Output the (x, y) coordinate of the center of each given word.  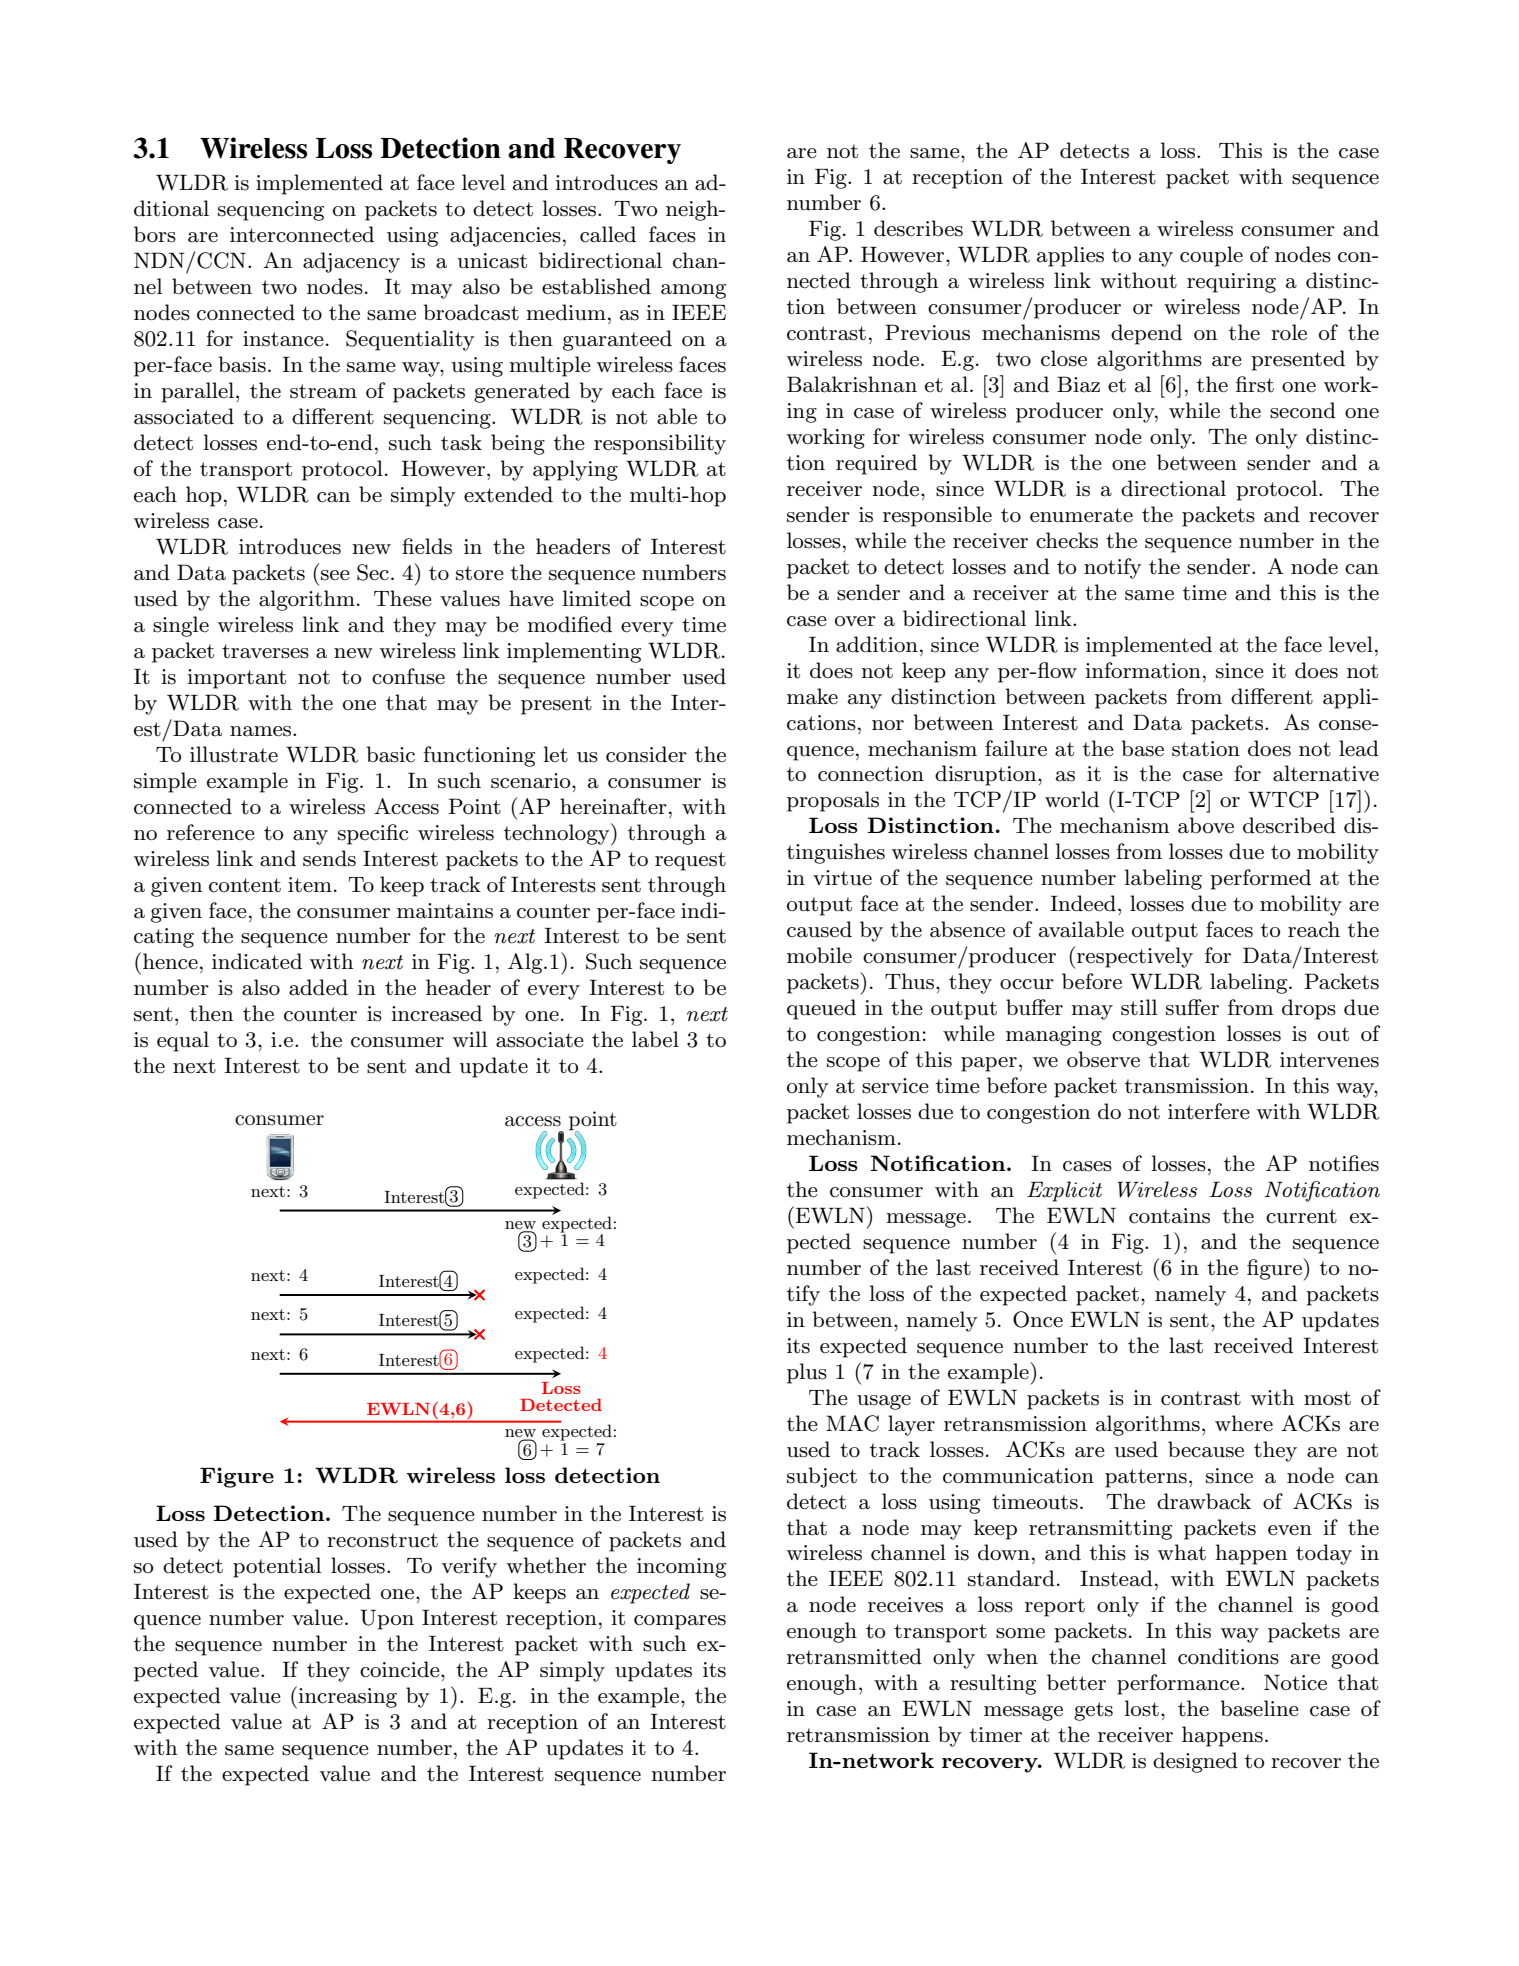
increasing (347, 1698)
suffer (1192, 1007)
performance (1179, 1684)
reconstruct (382, 1540)
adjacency (351, 262)
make (812, 696)
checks (1067, 540)
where (1244, 1423)
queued (821, 1009)
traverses (265, 651)
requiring (1231, 283)
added (318, 987)
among (693, 291)
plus (807, 1373)
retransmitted (854, 1656)
